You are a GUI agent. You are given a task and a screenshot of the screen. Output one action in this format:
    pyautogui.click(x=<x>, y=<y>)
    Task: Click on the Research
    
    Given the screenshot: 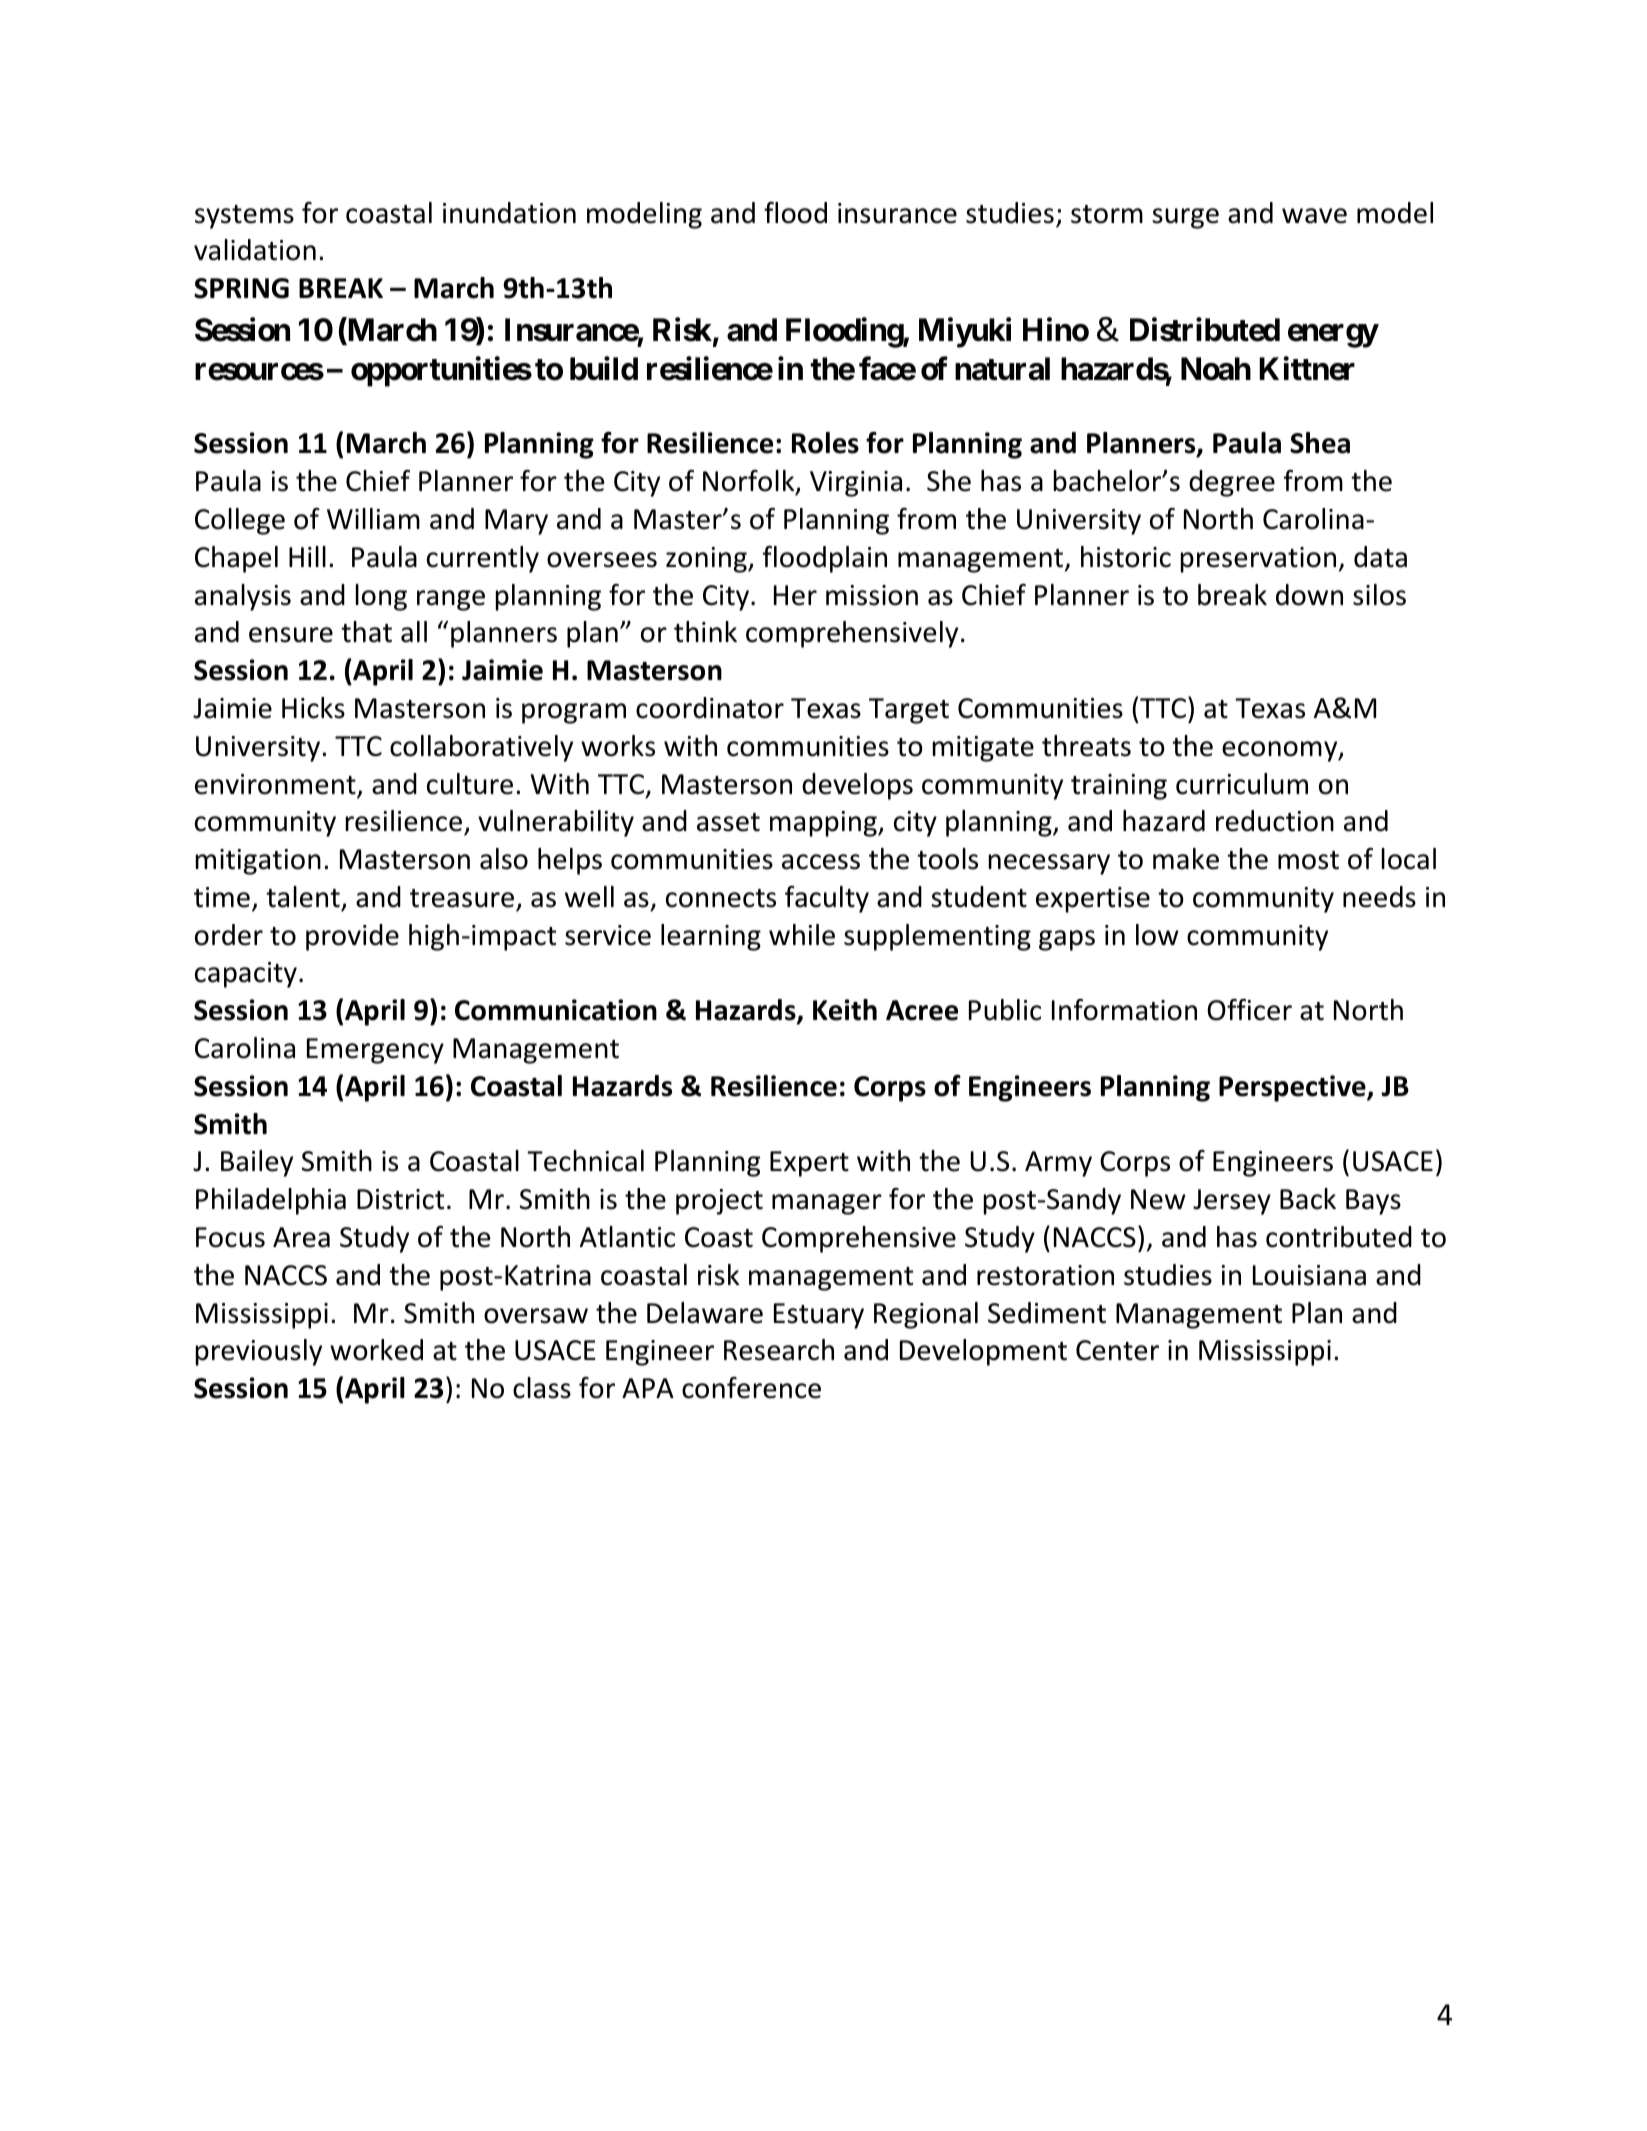 What is the action you would take?
    pyautogui.click(x=779, y=1350)
